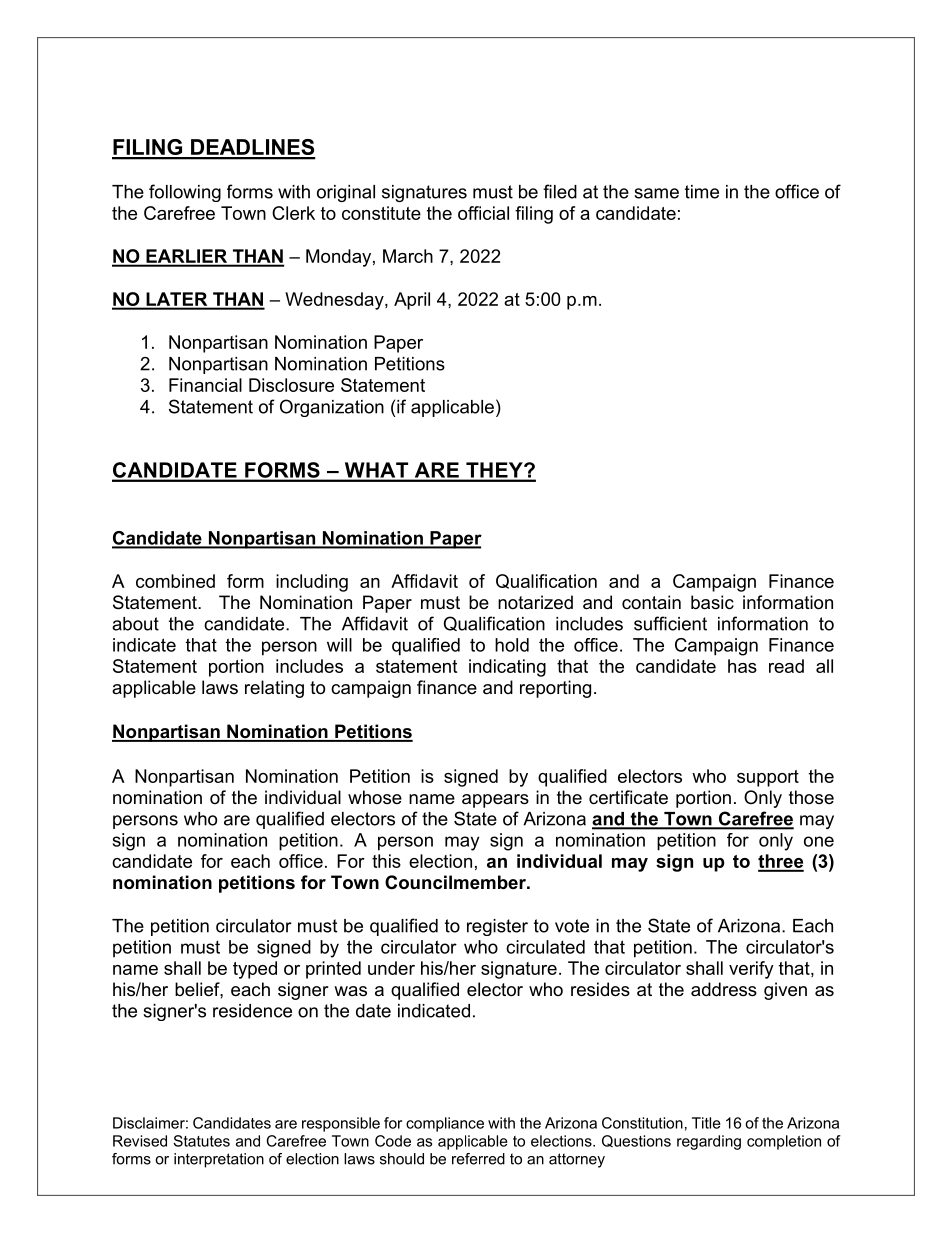 The height and width of the image is (1233, 952). Describe the element at coordinates (201, 1141) in the image. I see `Statutes` at that location.
